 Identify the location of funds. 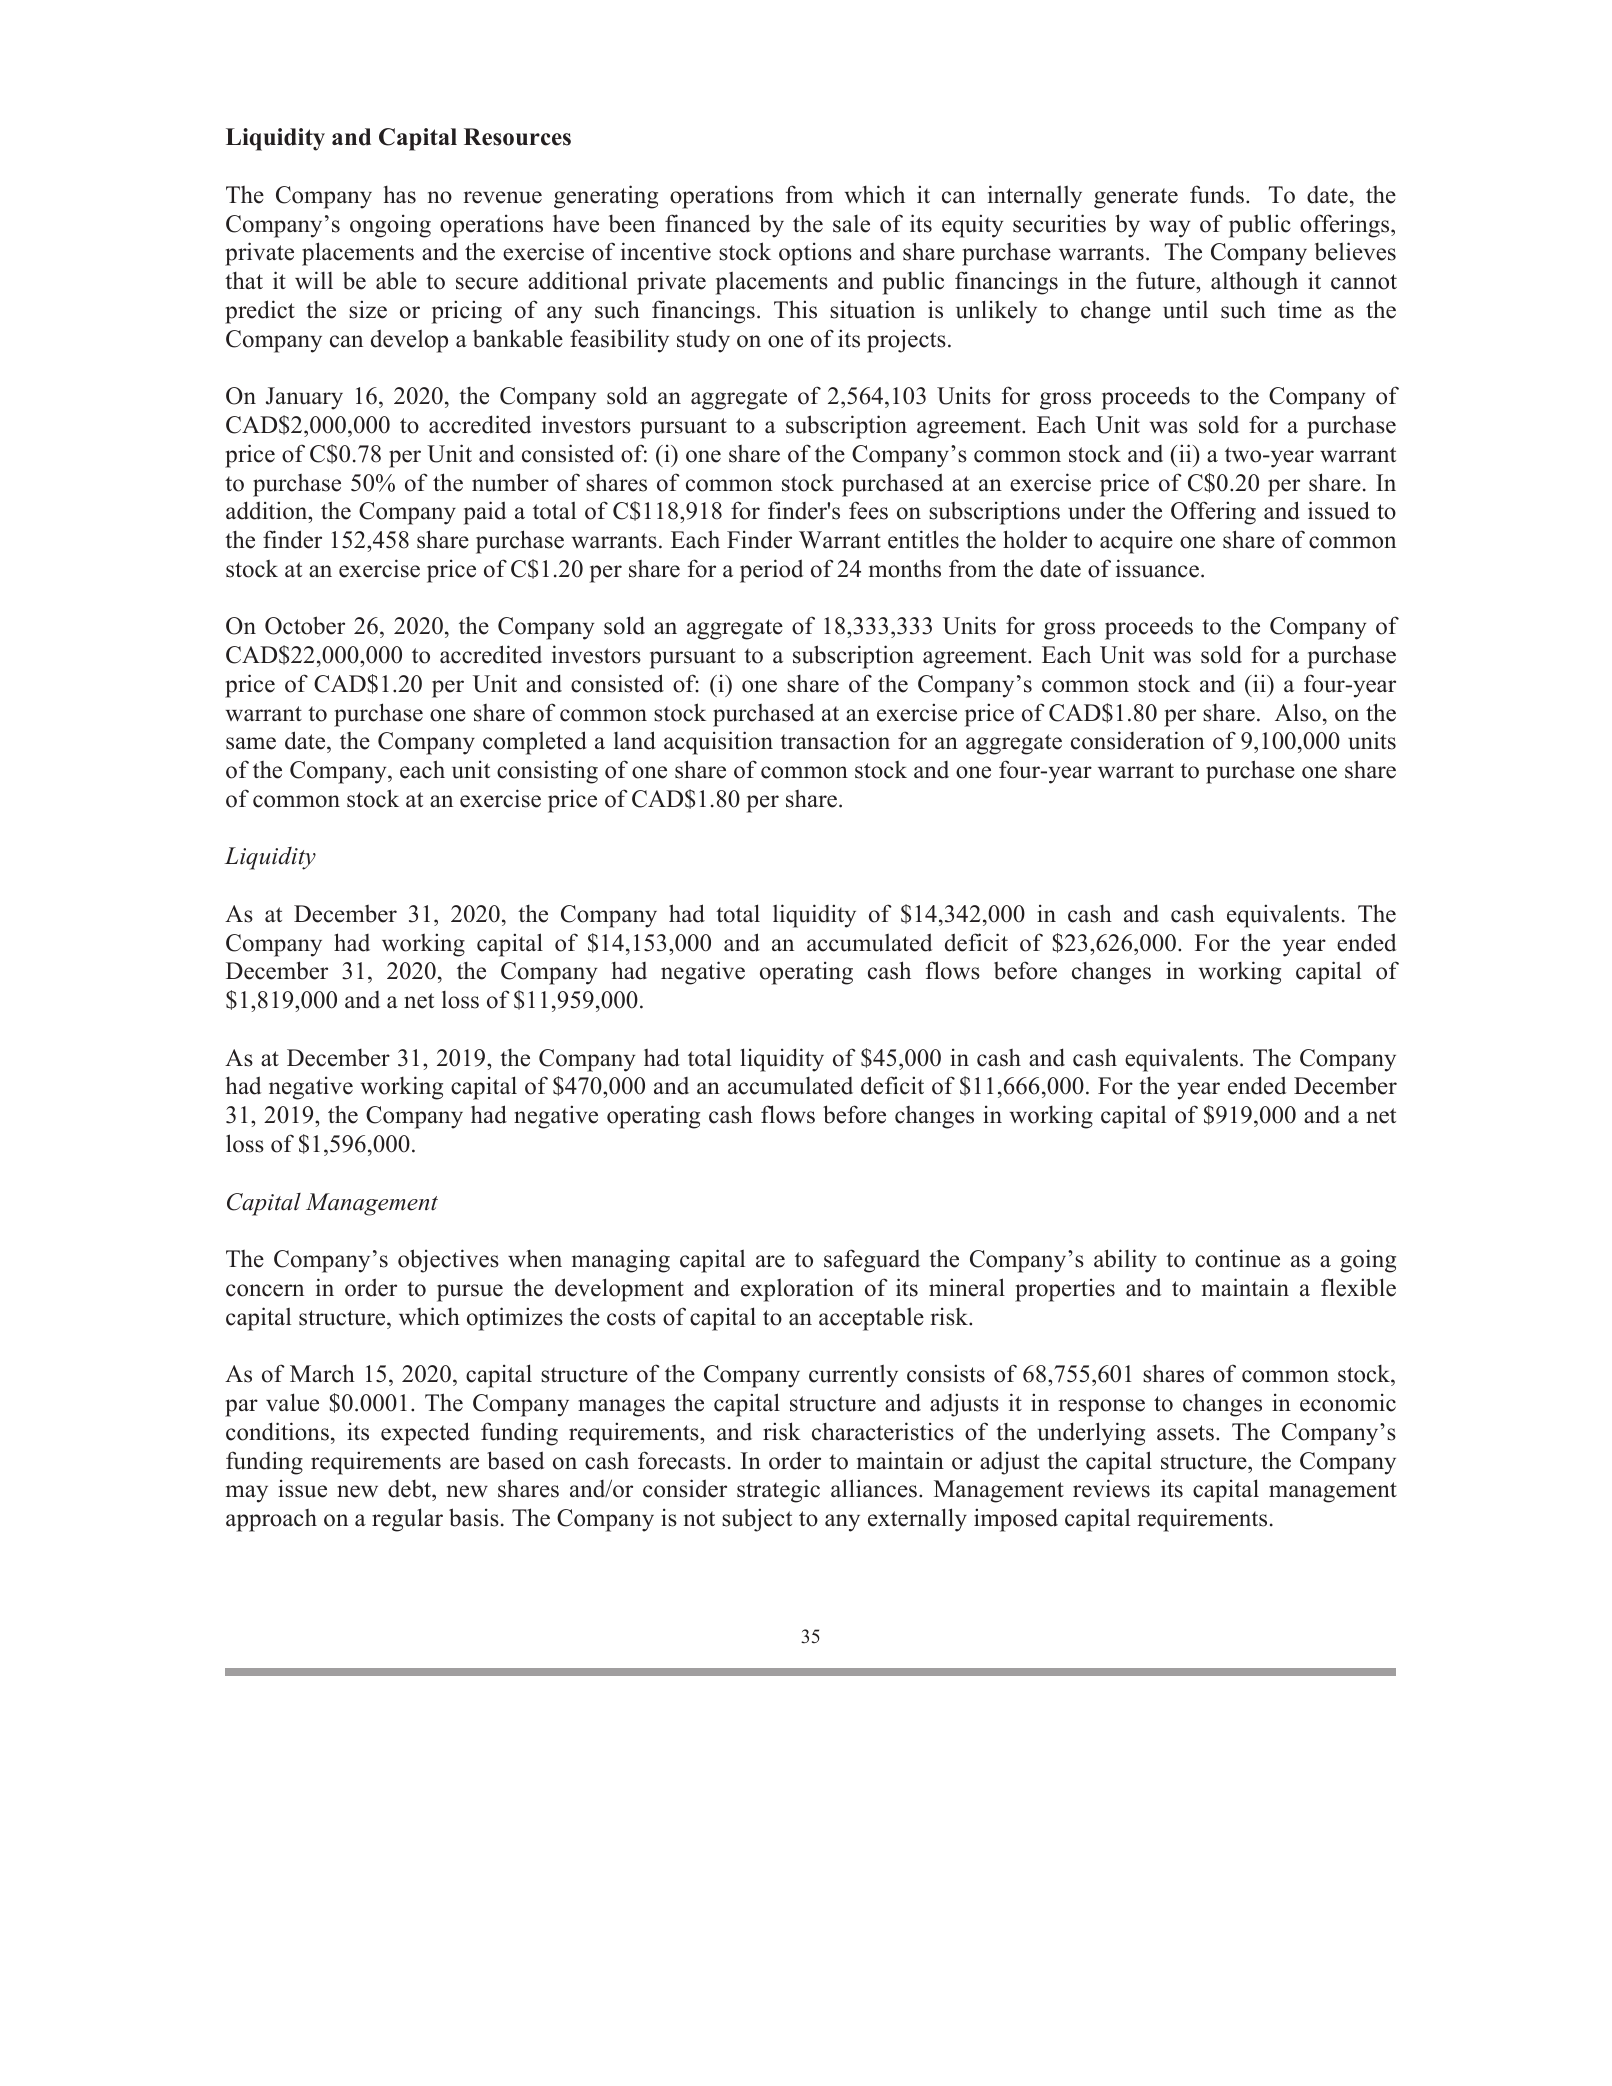
(1218, 194).
